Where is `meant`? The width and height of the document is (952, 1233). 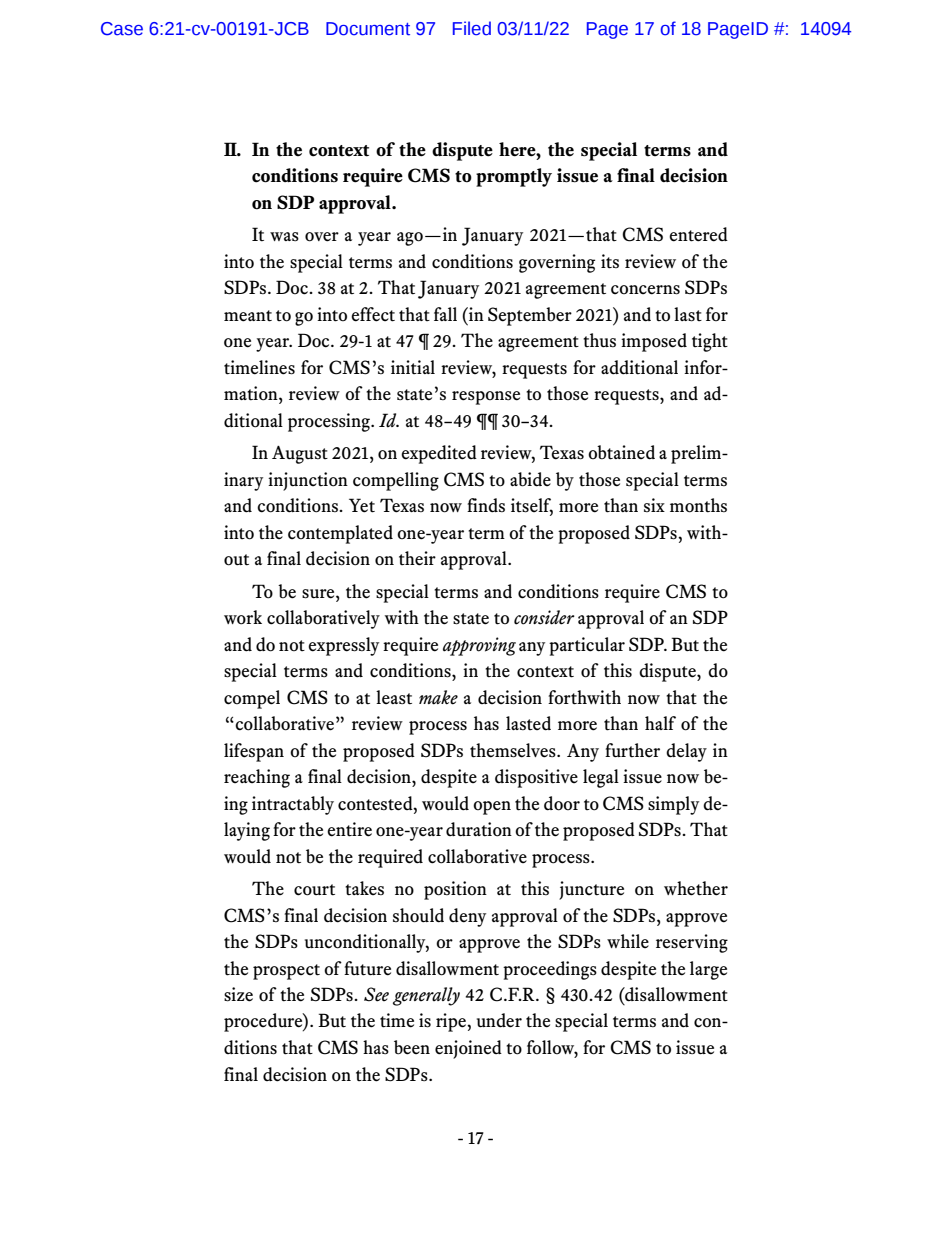
meant is located at coordinates (248, 316).
